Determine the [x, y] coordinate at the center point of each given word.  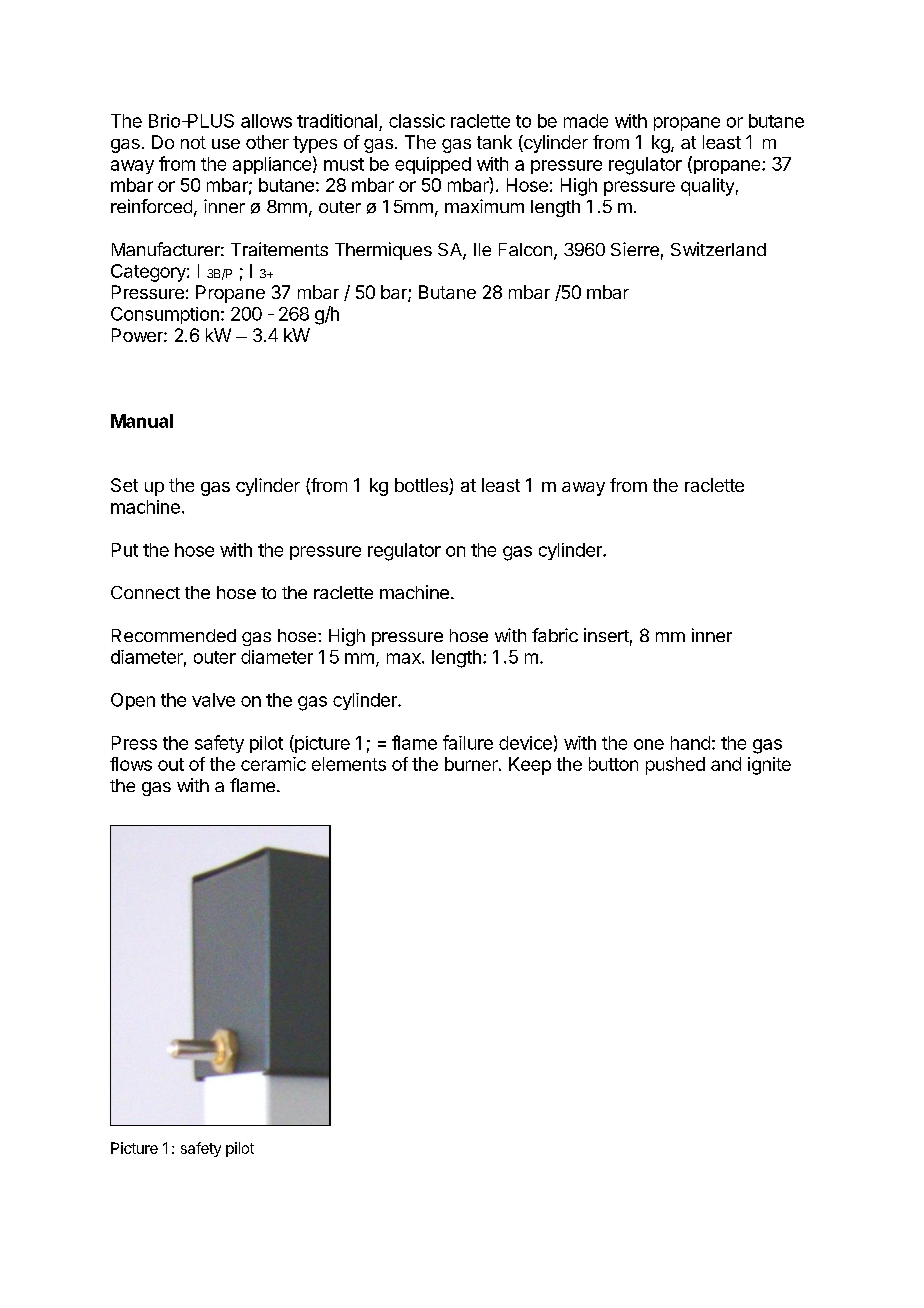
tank [494, 142]
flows [131, 764]
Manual [142, 421]
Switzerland [718, 249]
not [193, 142]
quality [707, 187]
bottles [422, 486]
